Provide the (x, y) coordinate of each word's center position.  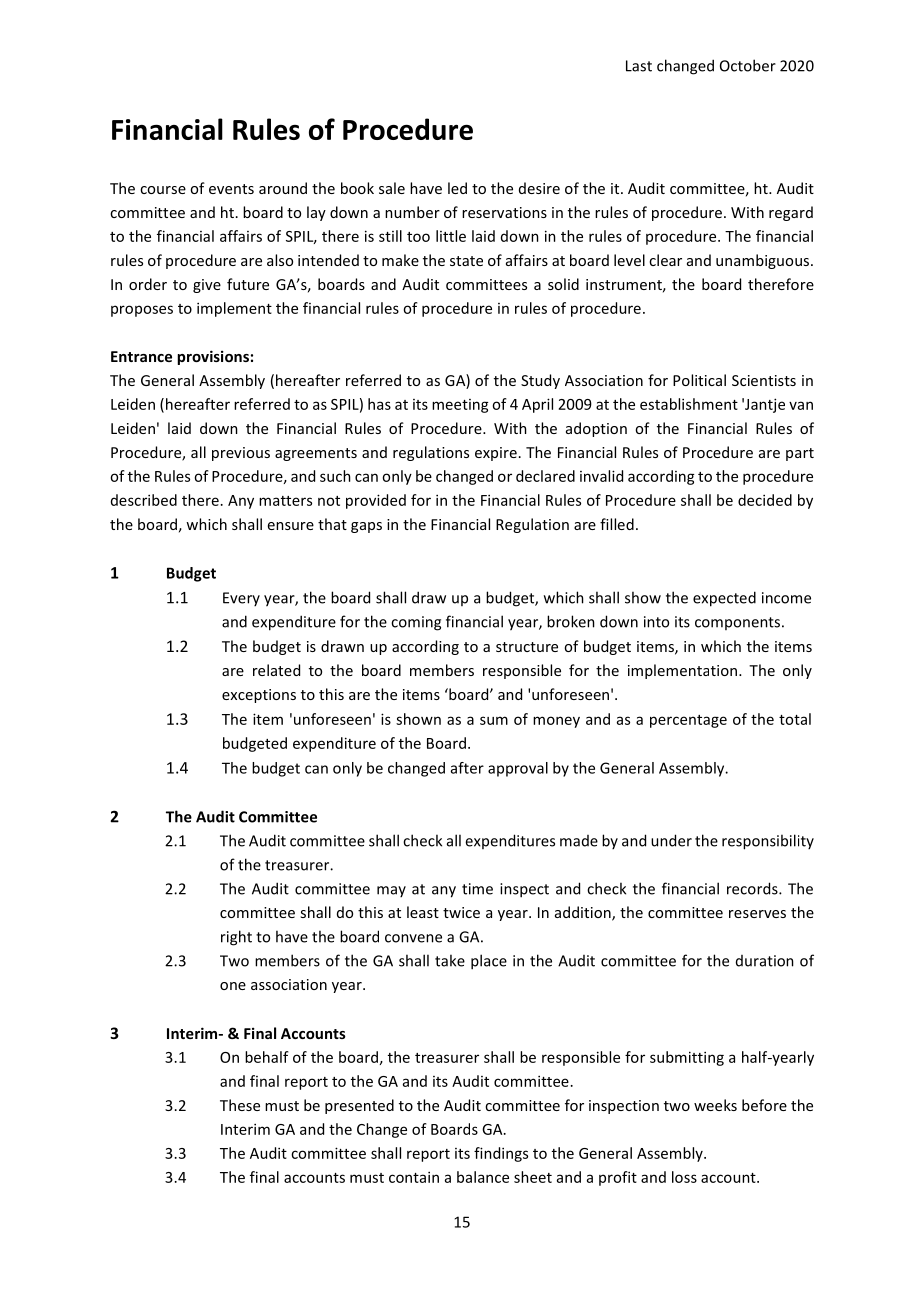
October (748, 65)
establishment (689, 404)
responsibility (768, 842)
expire (496, 454)
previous (241, 454)
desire (539, 188)
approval (518, 769)
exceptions (259, 696)
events (231, 189)
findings (501, 1154)
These (240, 1105)
